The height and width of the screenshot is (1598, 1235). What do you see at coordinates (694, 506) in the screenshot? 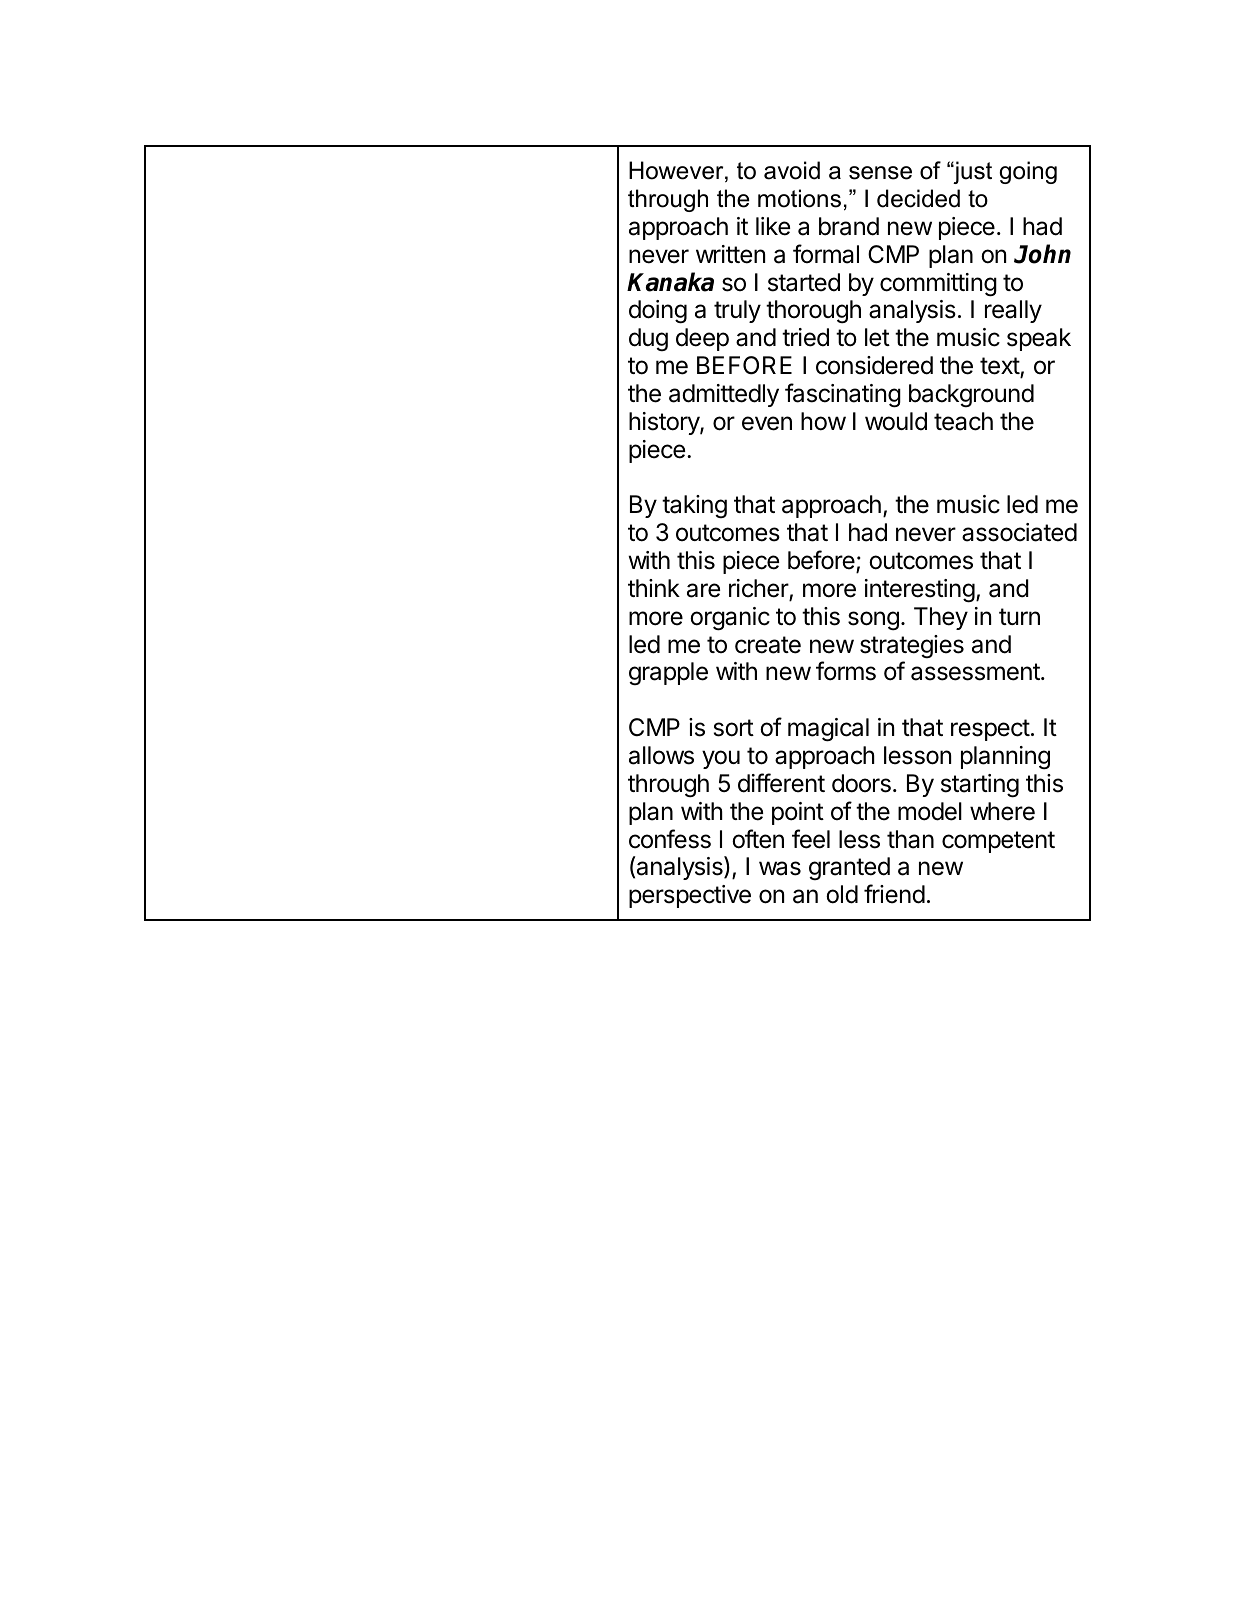
I see `taking` at bounding box center [694, 506].
